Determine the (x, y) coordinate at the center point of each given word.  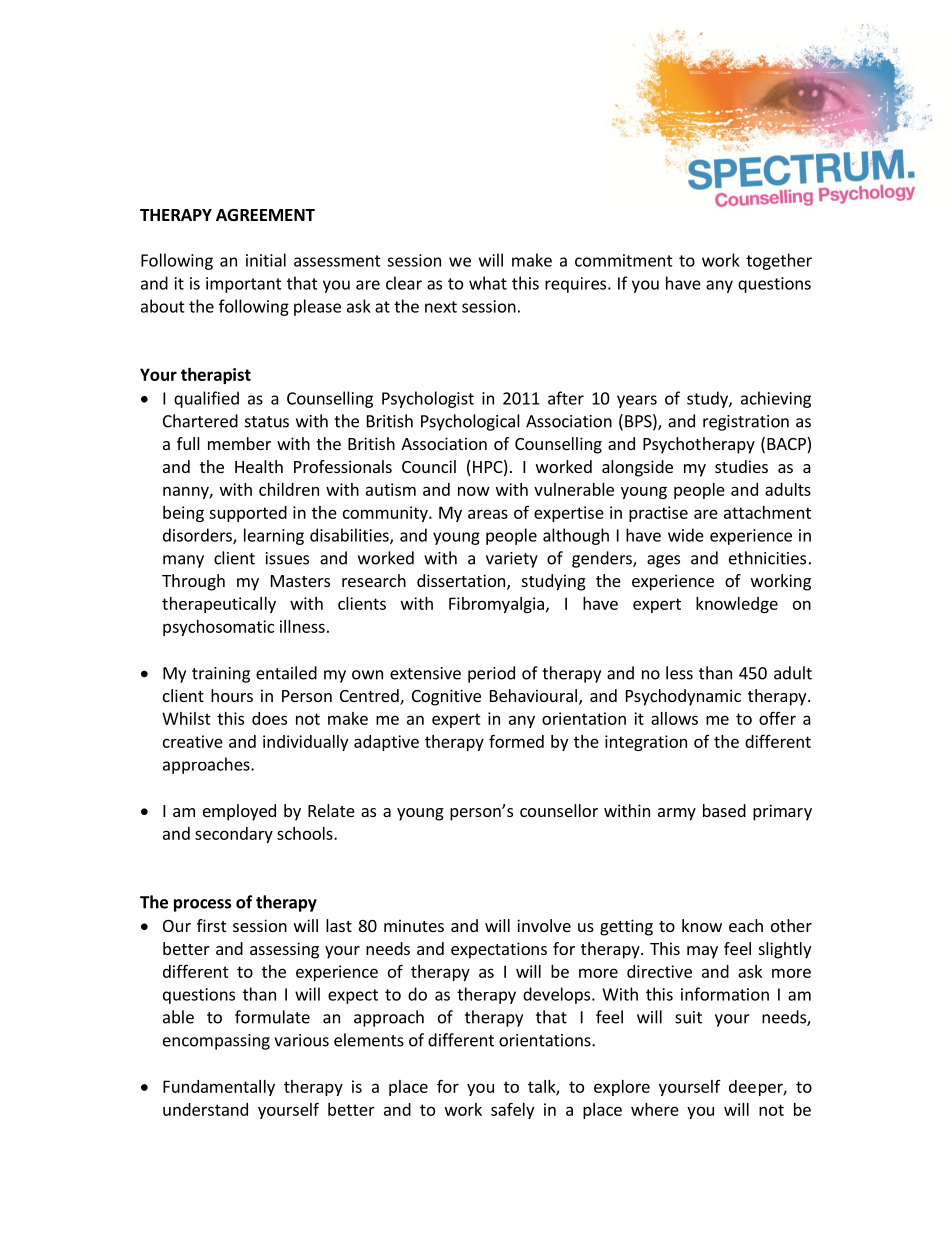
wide (686, 535)
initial (266, 260)
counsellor (559, 810)
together (779, 261)
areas (488, 514)
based (724, 810)
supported (248, 514)
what (488, 283)
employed (239, 812)
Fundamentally (219, 1088)
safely (512, 1110)
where (655, 1109)
